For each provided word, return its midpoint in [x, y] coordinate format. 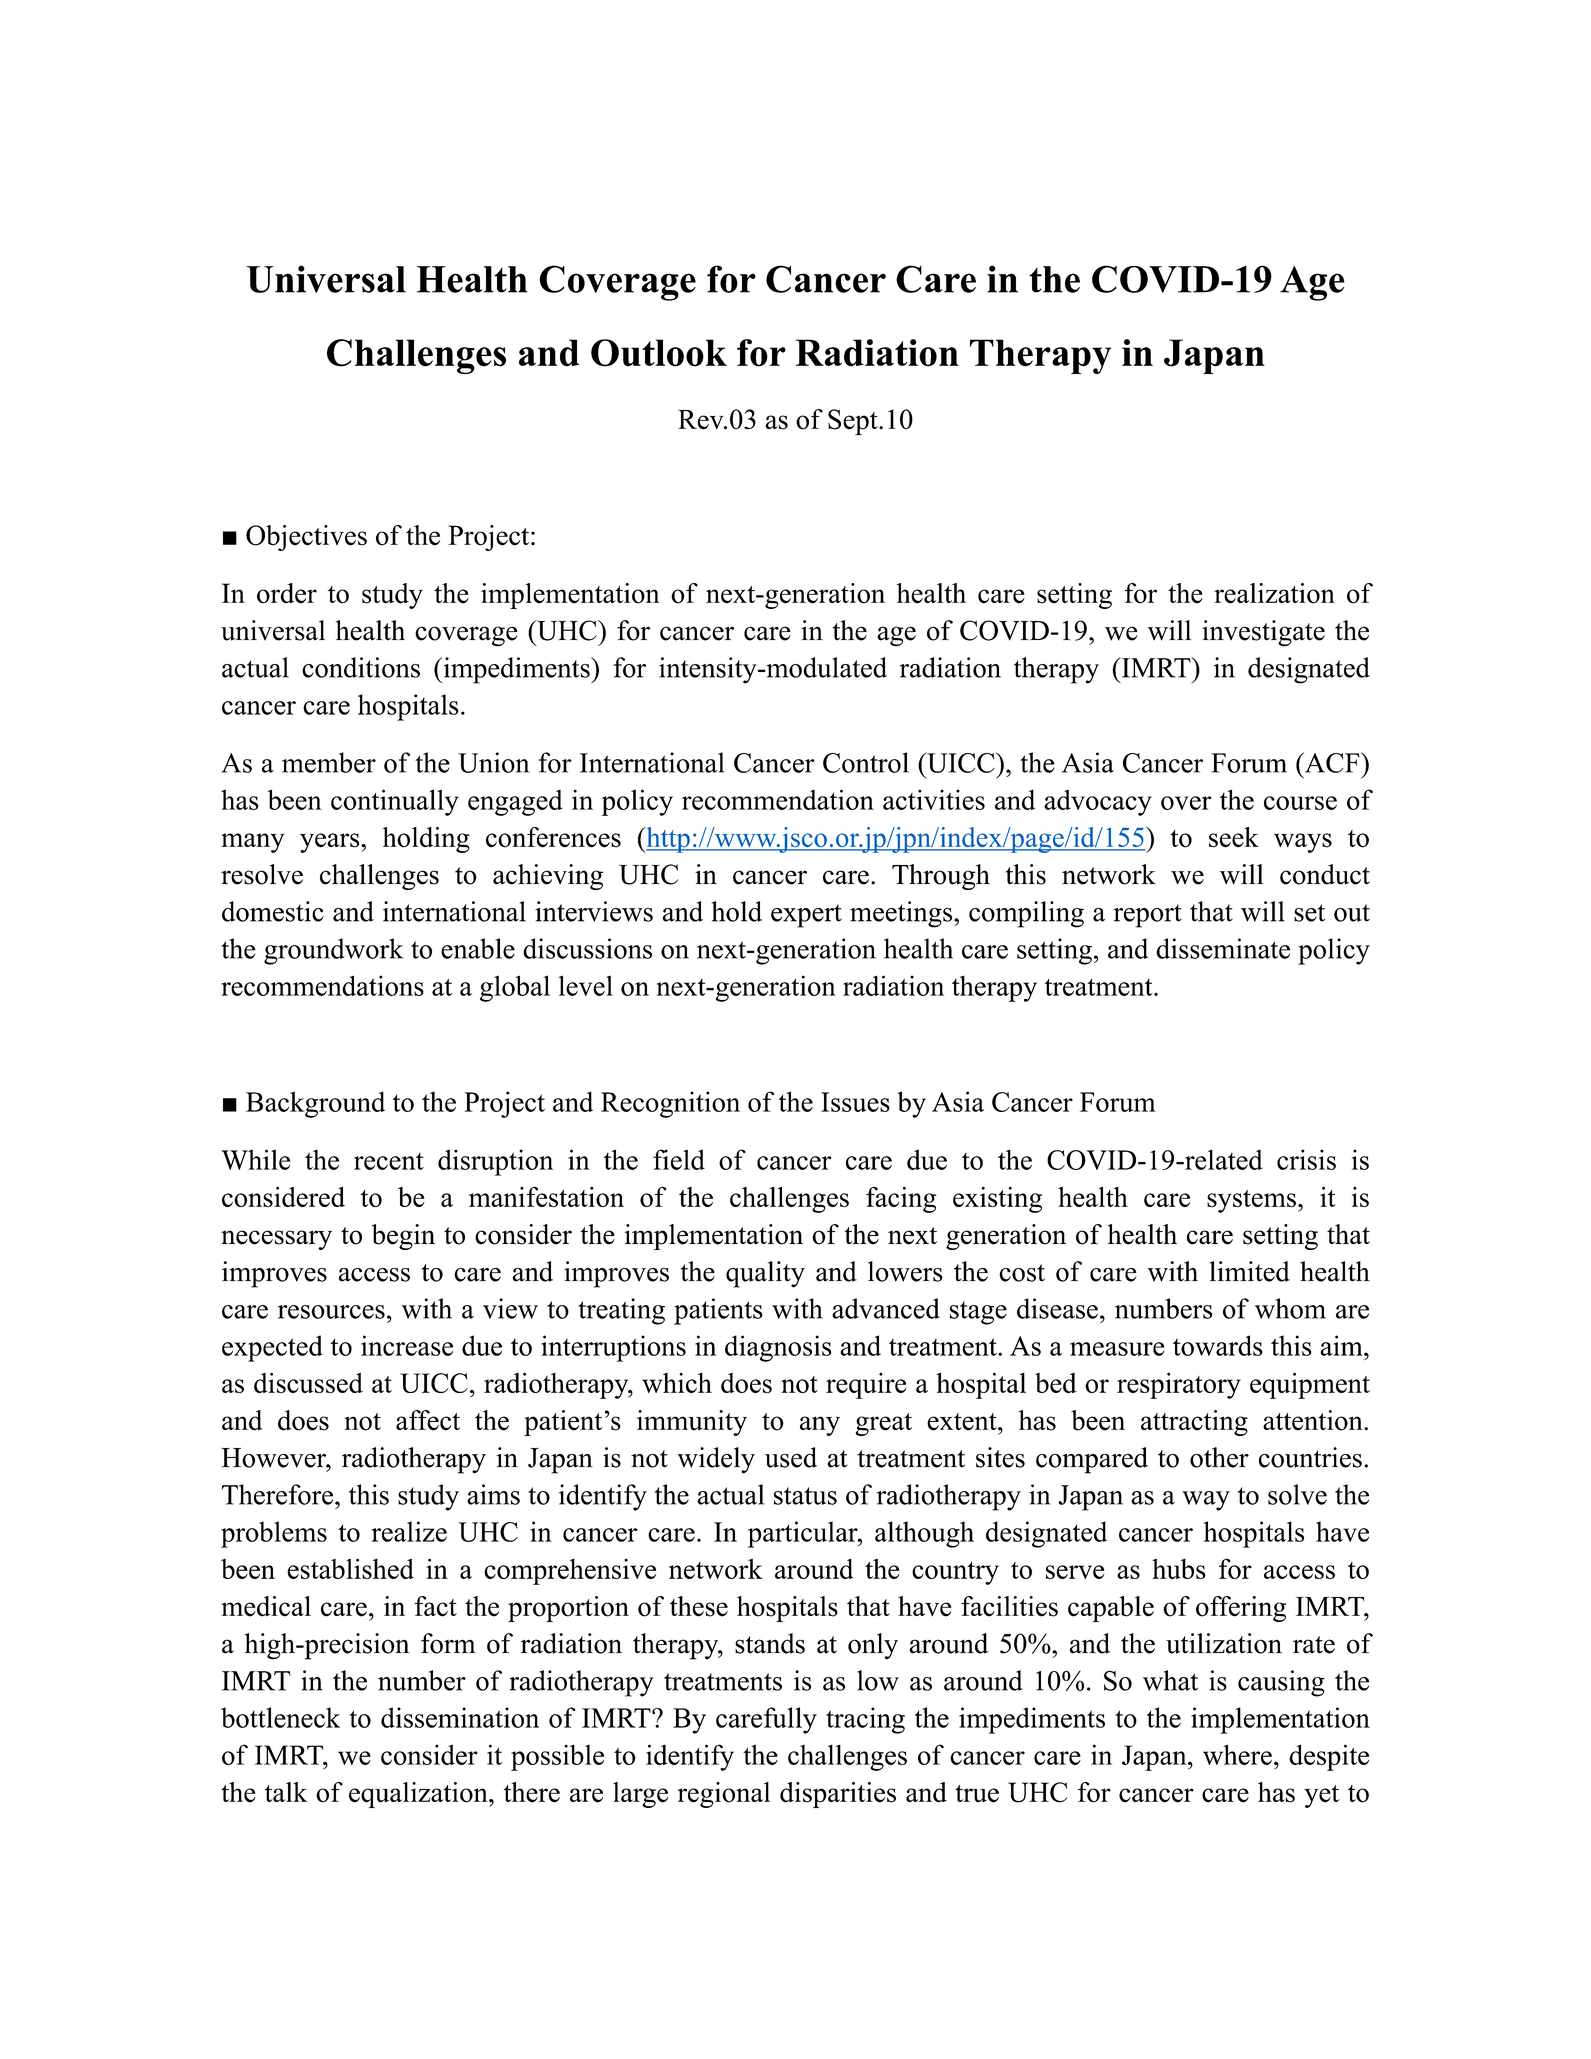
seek [1234, 837]
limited [1250, 1271]
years [331, 843]
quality [765, 1274]
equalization [419, 1795]
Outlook [659, 353]
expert [806, 916]
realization [1274, 593]
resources [331, 1312]
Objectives [306, 538]
